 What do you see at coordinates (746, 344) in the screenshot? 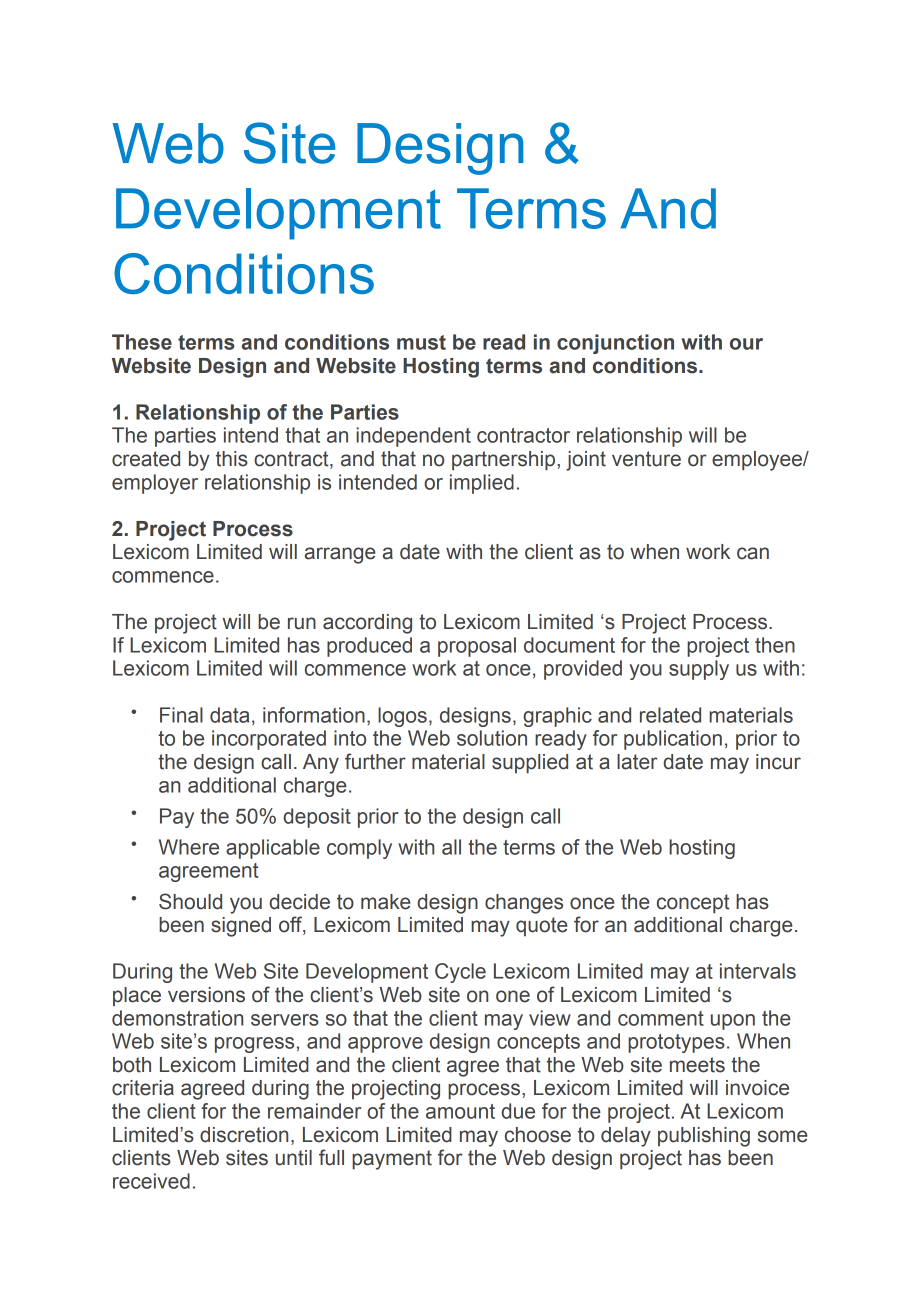
I see `our` at bounding box center [746, 344].
